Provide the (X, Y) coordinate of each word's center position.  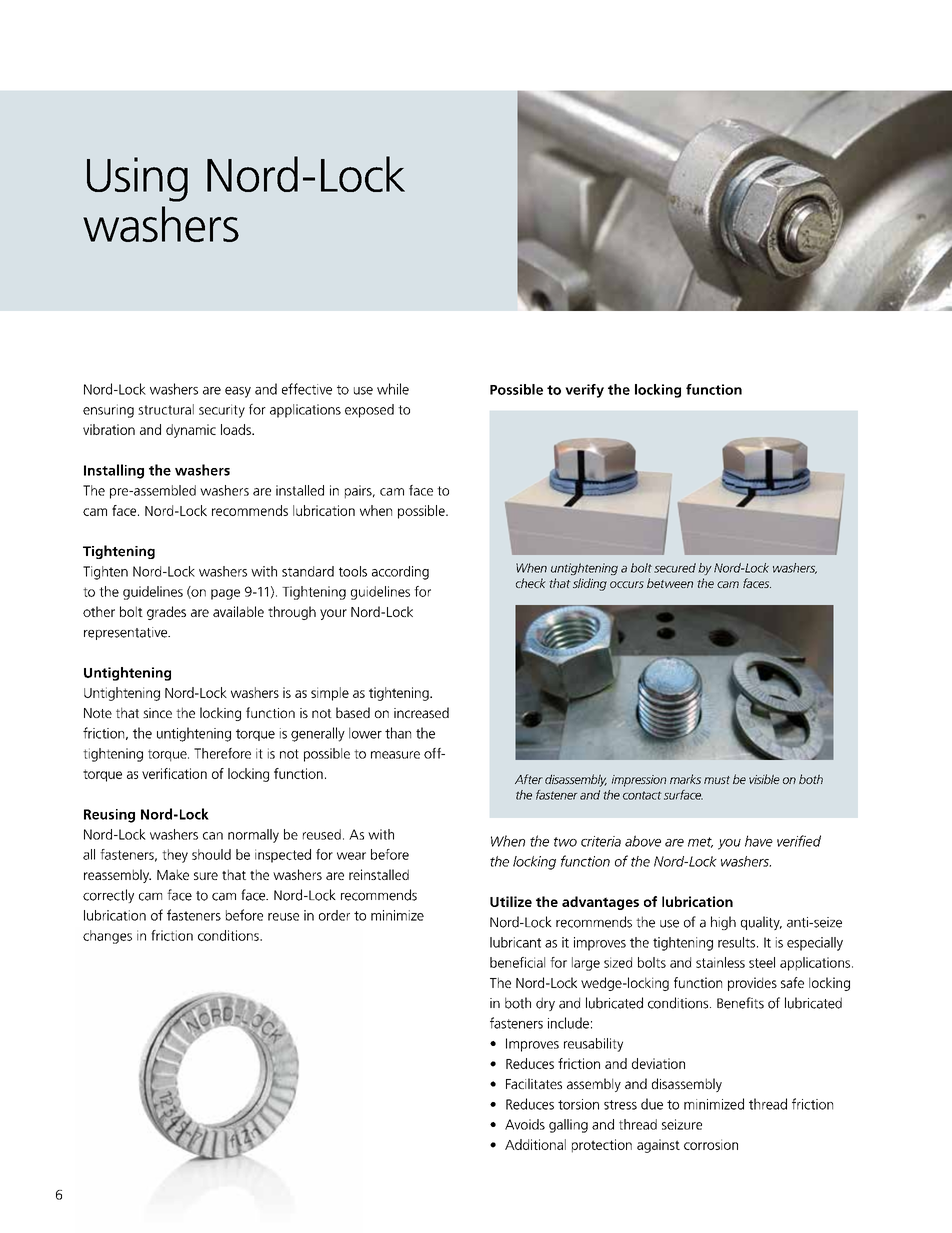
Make (173, 874)
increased (421, 712)
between (670, 583)
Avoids (525, 1124)
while (393, 389)
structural (166, 409)
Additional (535, 1144)
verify (584, 391)
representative (127, 633)
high (723, 923)
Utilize (511, 901)
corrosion (711, 1144)
